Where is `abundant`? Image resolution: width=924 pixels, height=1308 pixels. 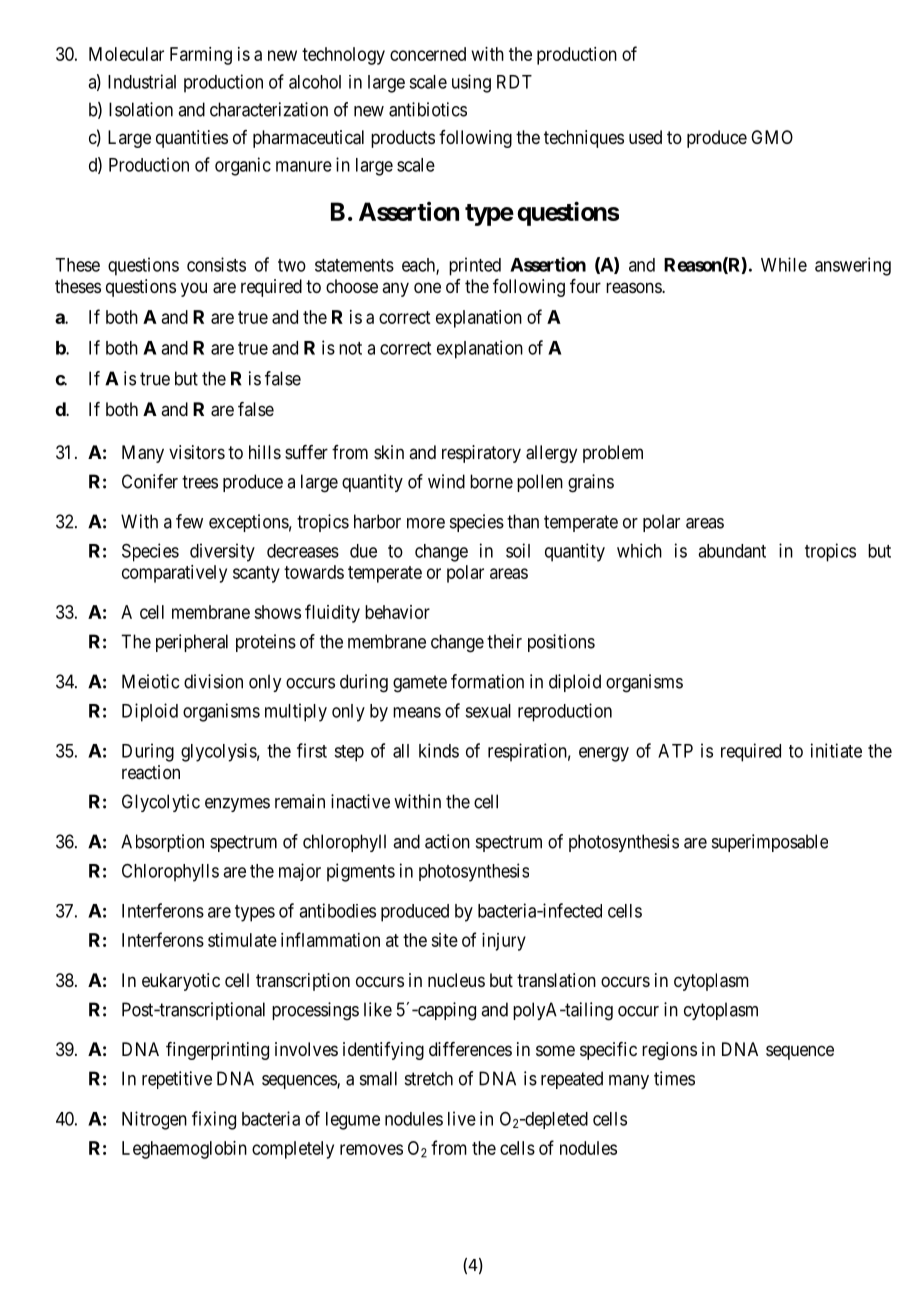 abundant is located at coordinates (732, 551).
